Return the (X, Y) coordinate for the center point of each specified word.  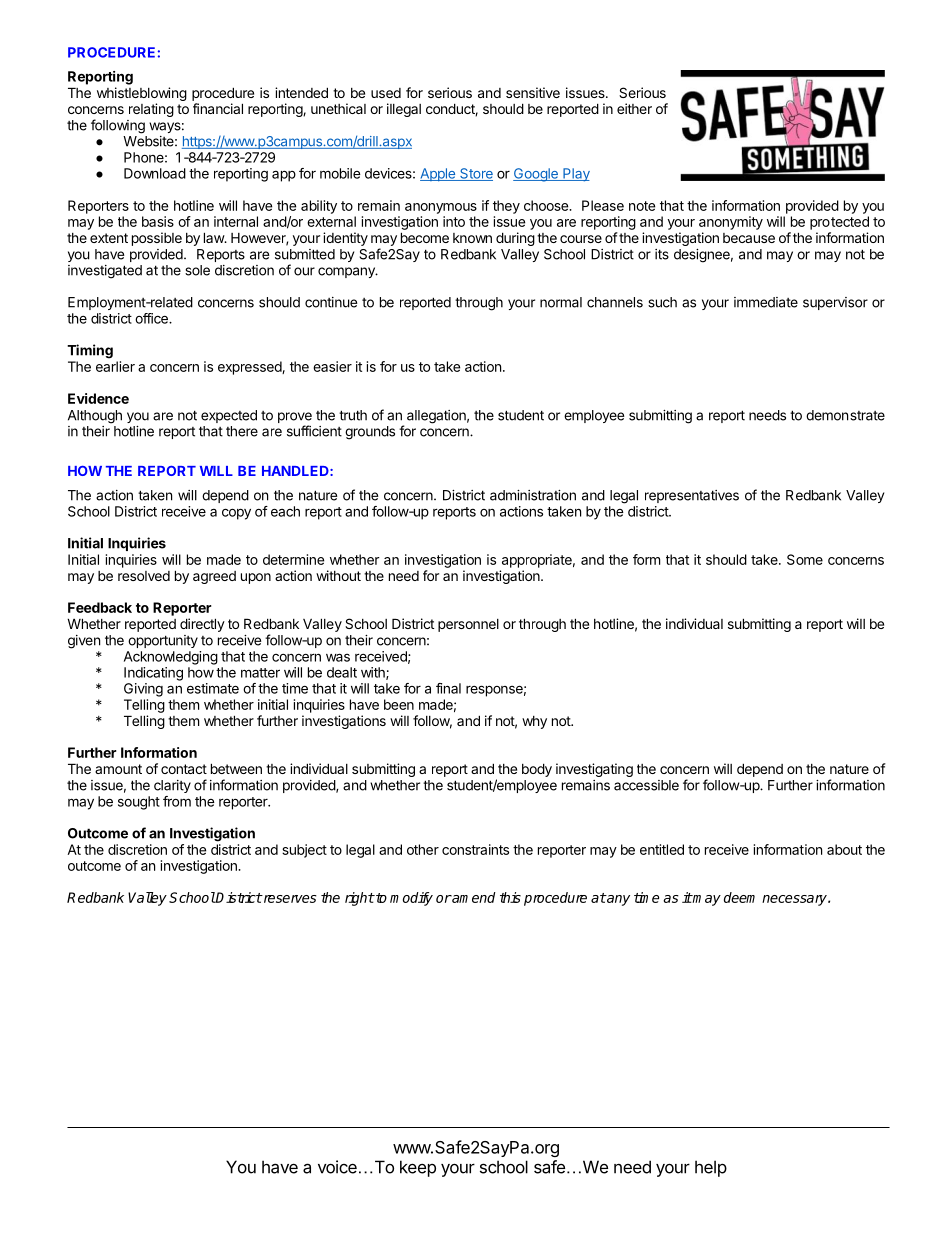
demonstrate (845, 415)
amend (473, 897)
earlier (115, 366)
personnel (468, 625)
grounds (370, 433)
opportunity (163, 641)
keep (418, 1168)
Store (475, 174)
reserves (289, 899)
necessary (795, 900)
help (711, 1168)
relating (151, 110)
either (634, 108)
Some (805, 559)
